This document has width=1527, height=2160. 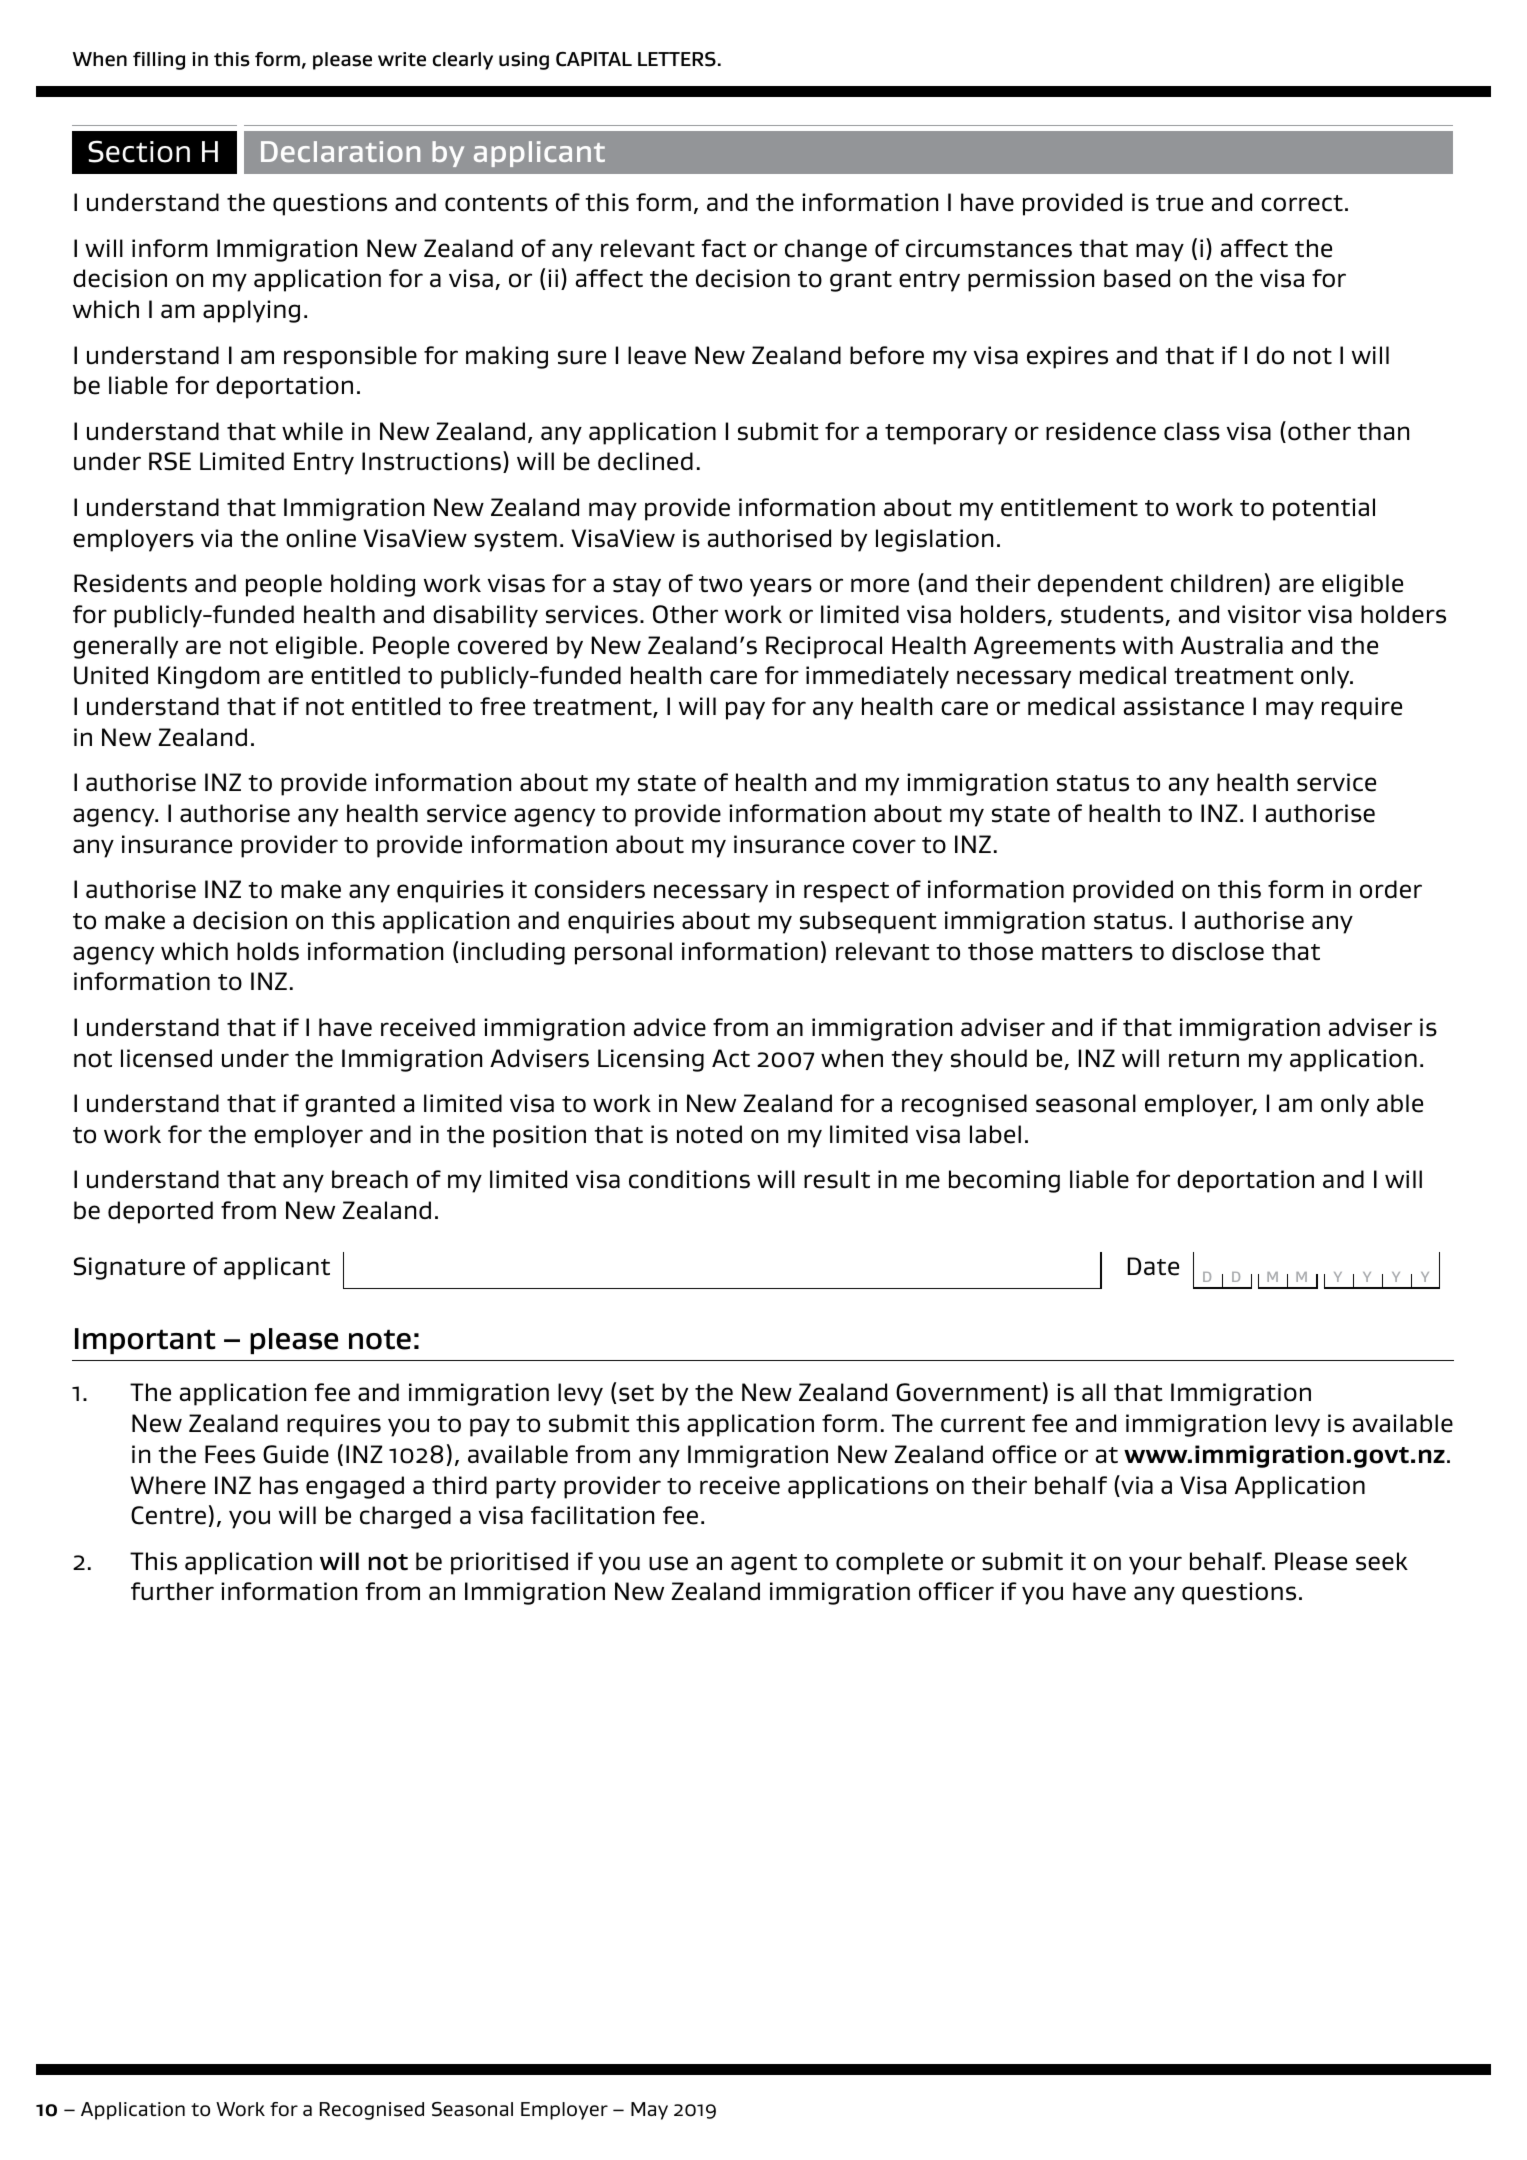 What do you see at coordinates (1391, 889) in the document?
I see `order` at bounding box center [1391, 889].
